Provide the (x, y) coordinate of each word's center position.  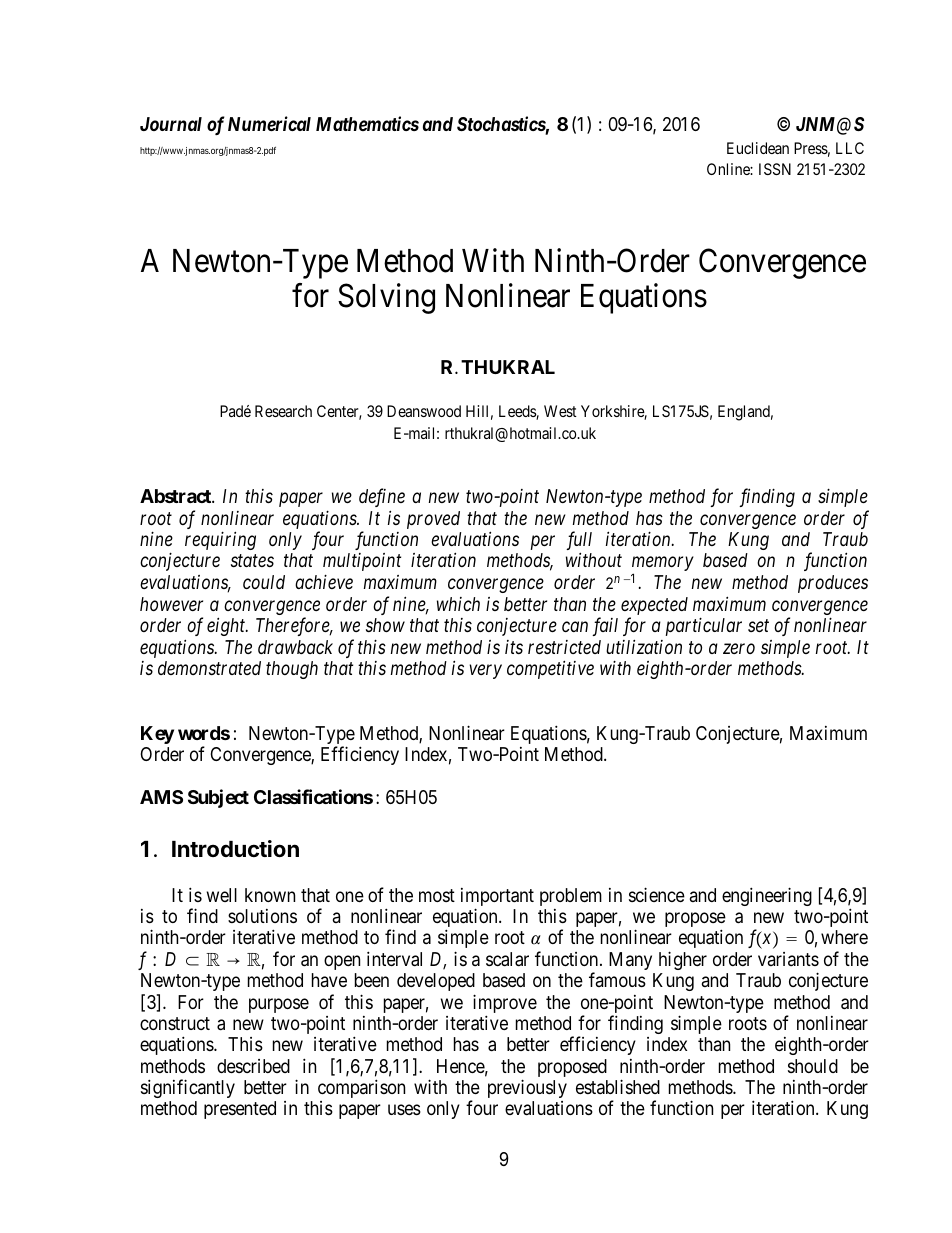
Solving (386, 298)
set (758, 626)
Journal (171, 124)
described (253, 1066)
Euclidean (758, 148)
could (264, 582)
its (514, 647)
